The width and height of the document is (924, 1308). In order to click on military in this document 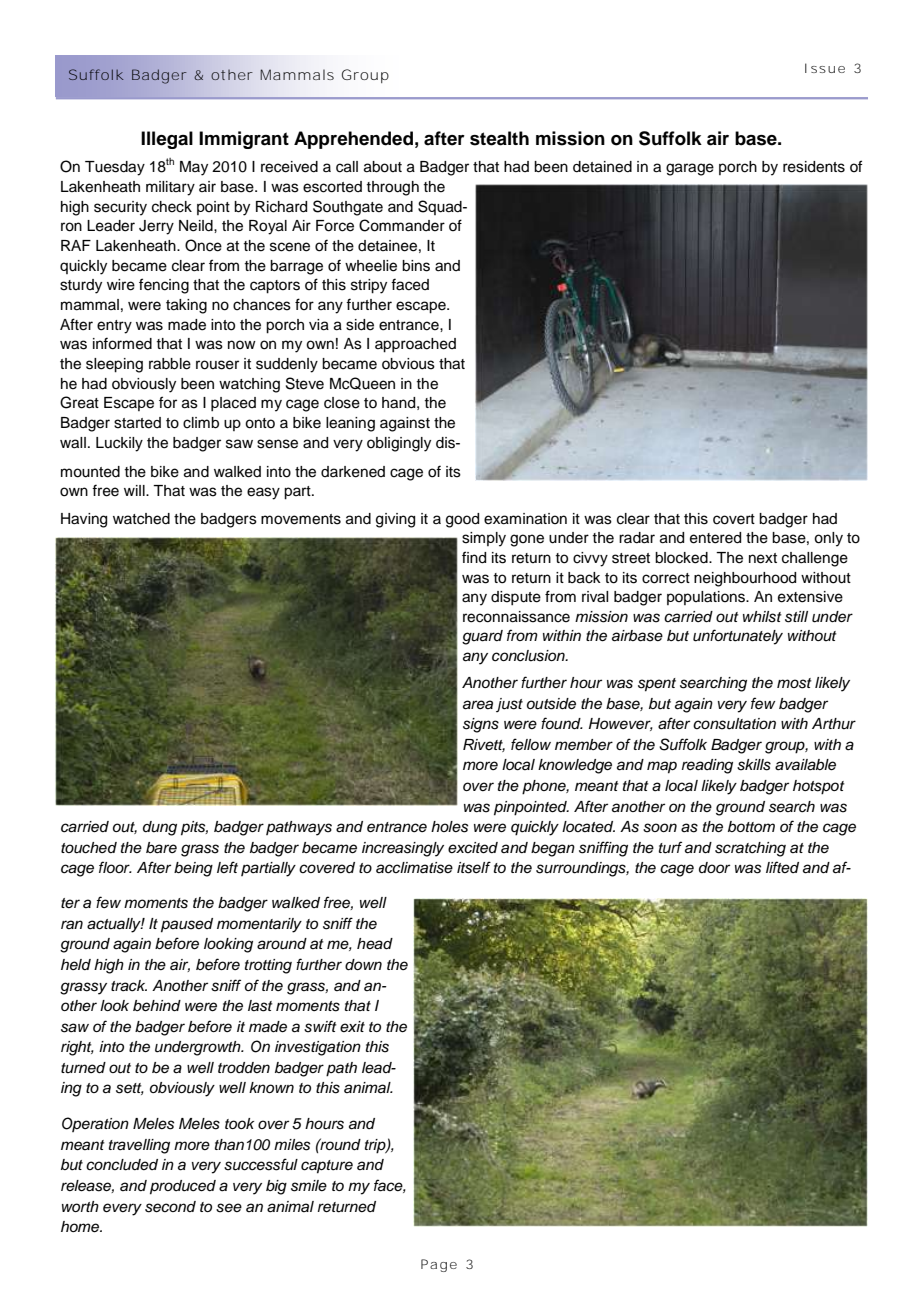, I will do `click(170, 188)`.
